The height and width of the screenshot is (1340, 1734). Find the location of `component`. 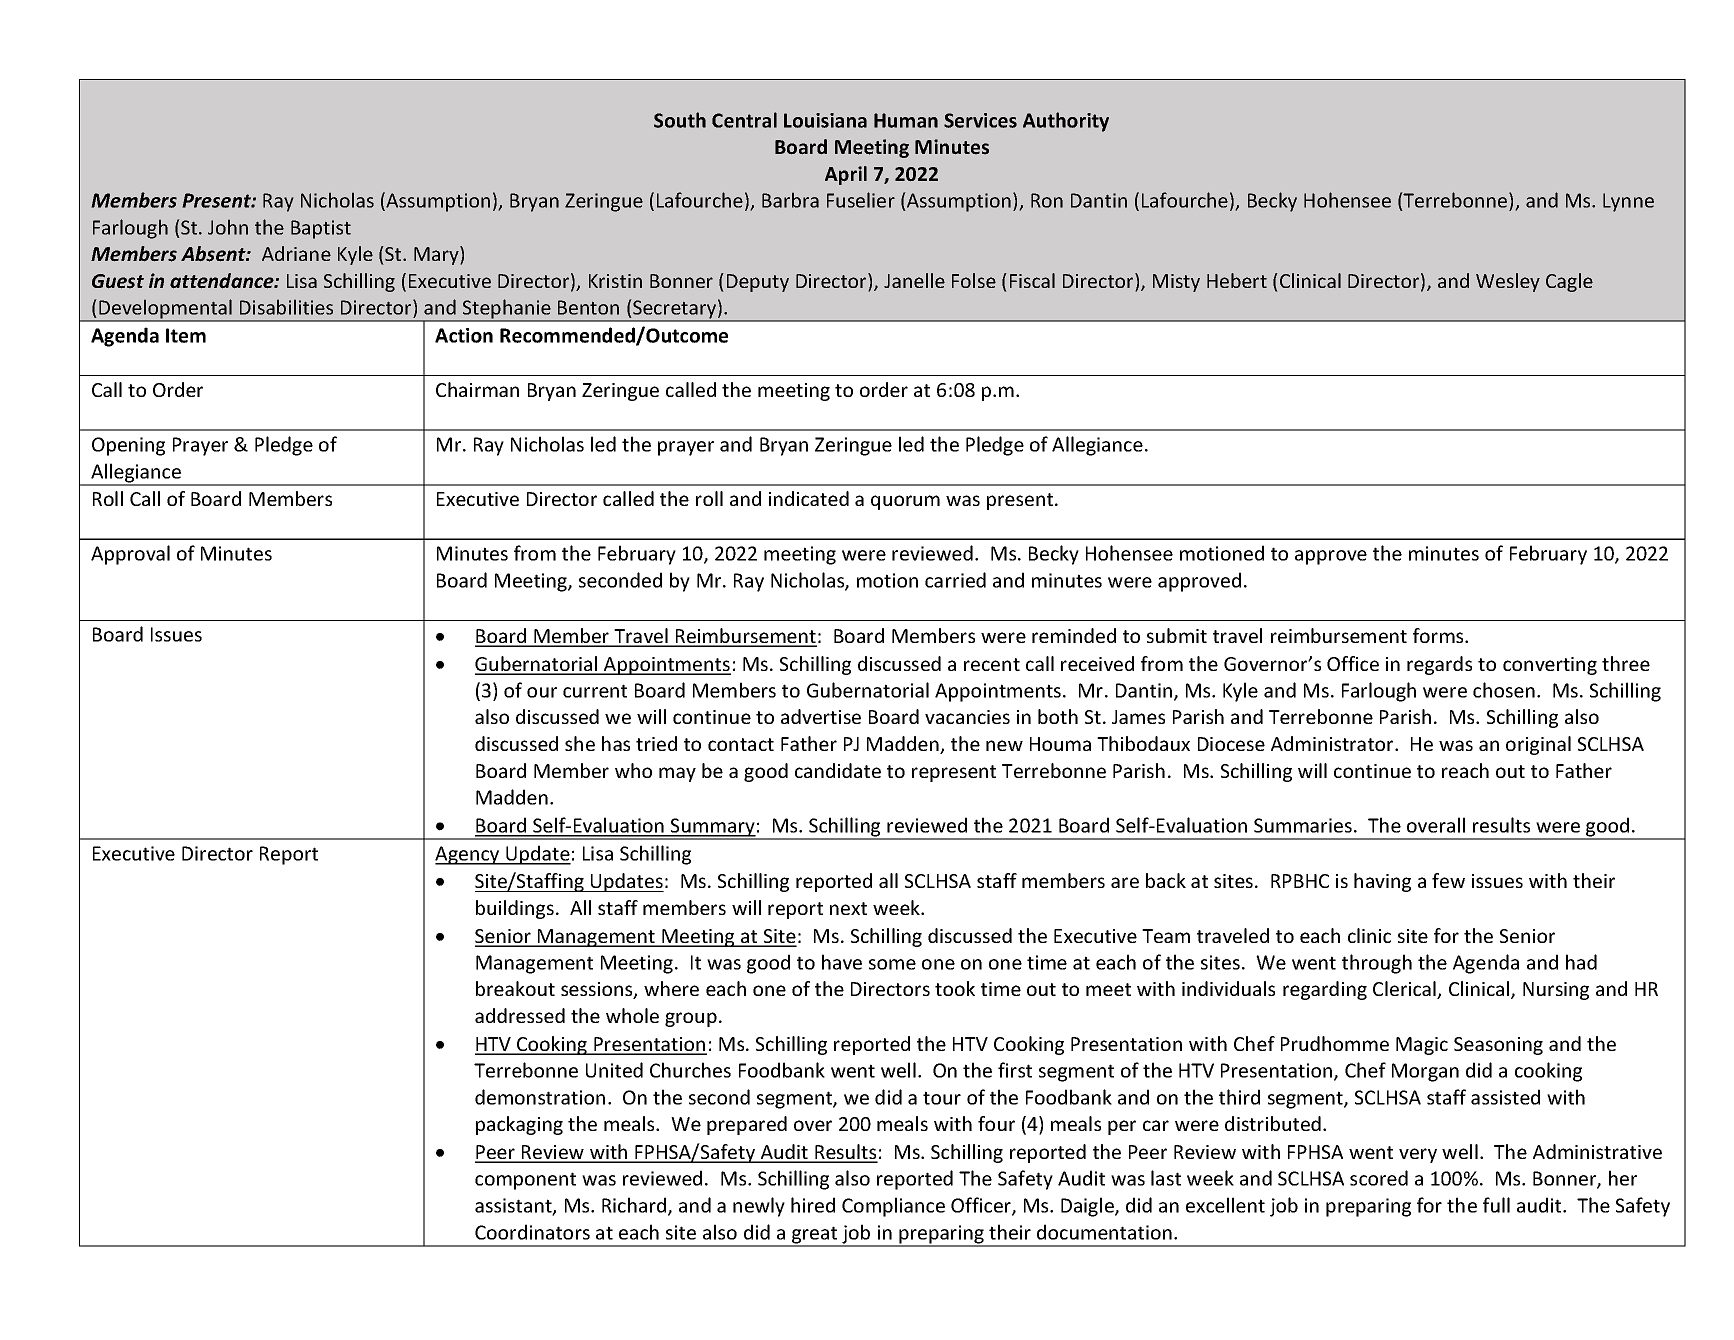

component is located at coordinates (525, 1181).
